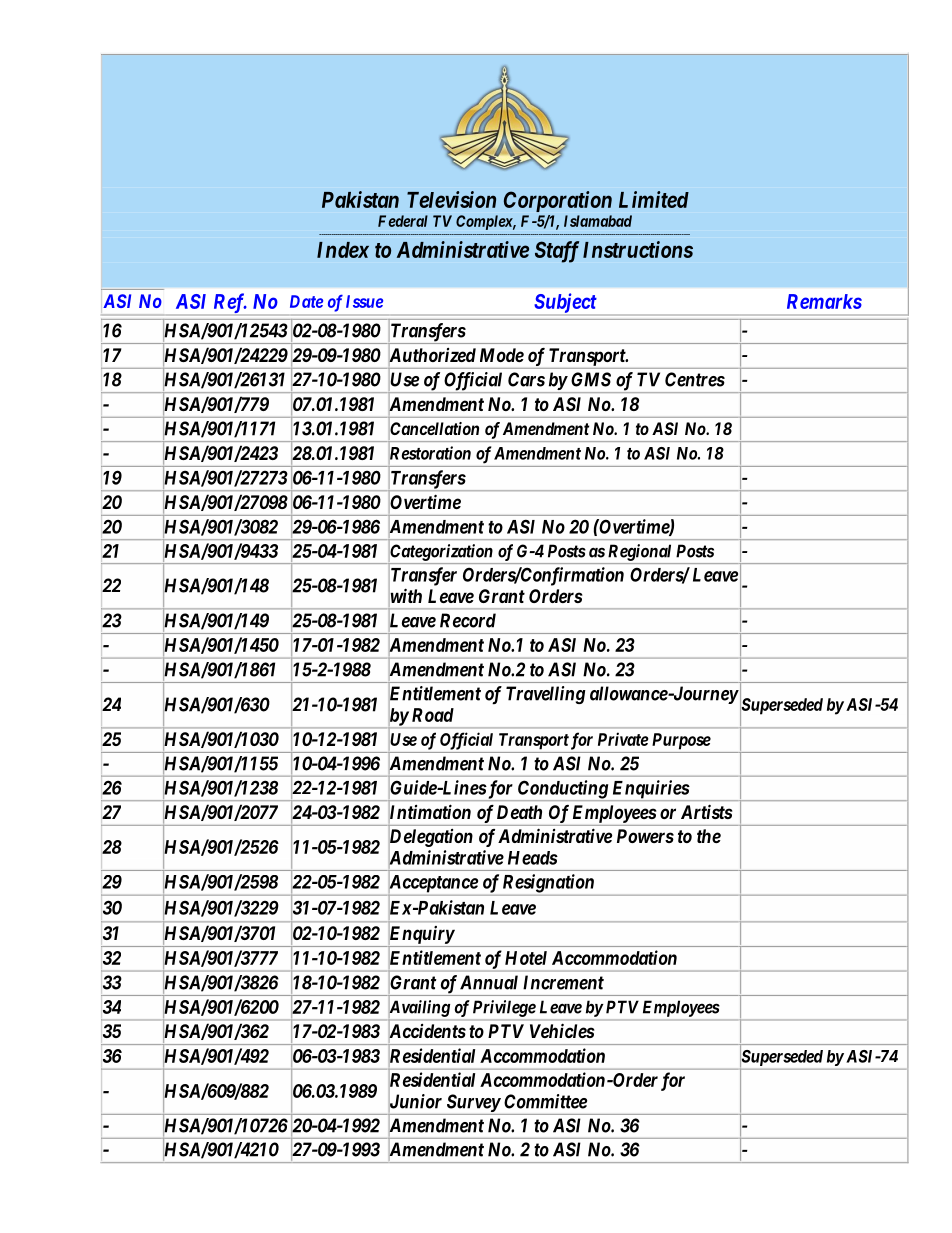 Image resolution: width=952 pixels, height=1233 pixels. Describe the element at coordinates (343, 250) in the image. I see `Index` at that location.
